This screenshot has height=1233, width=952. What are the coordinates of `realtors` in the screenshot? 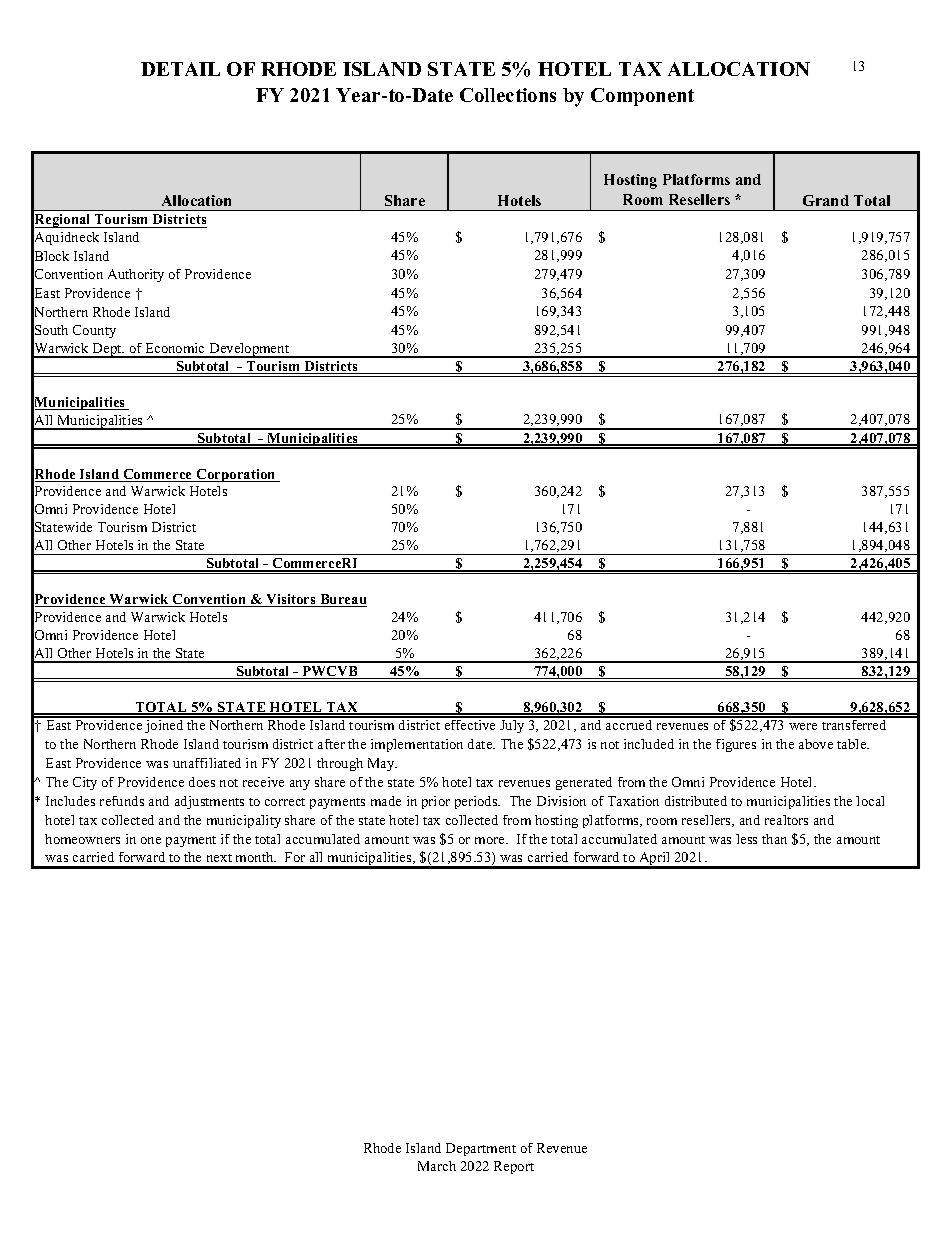 It's located at (786, 820).
